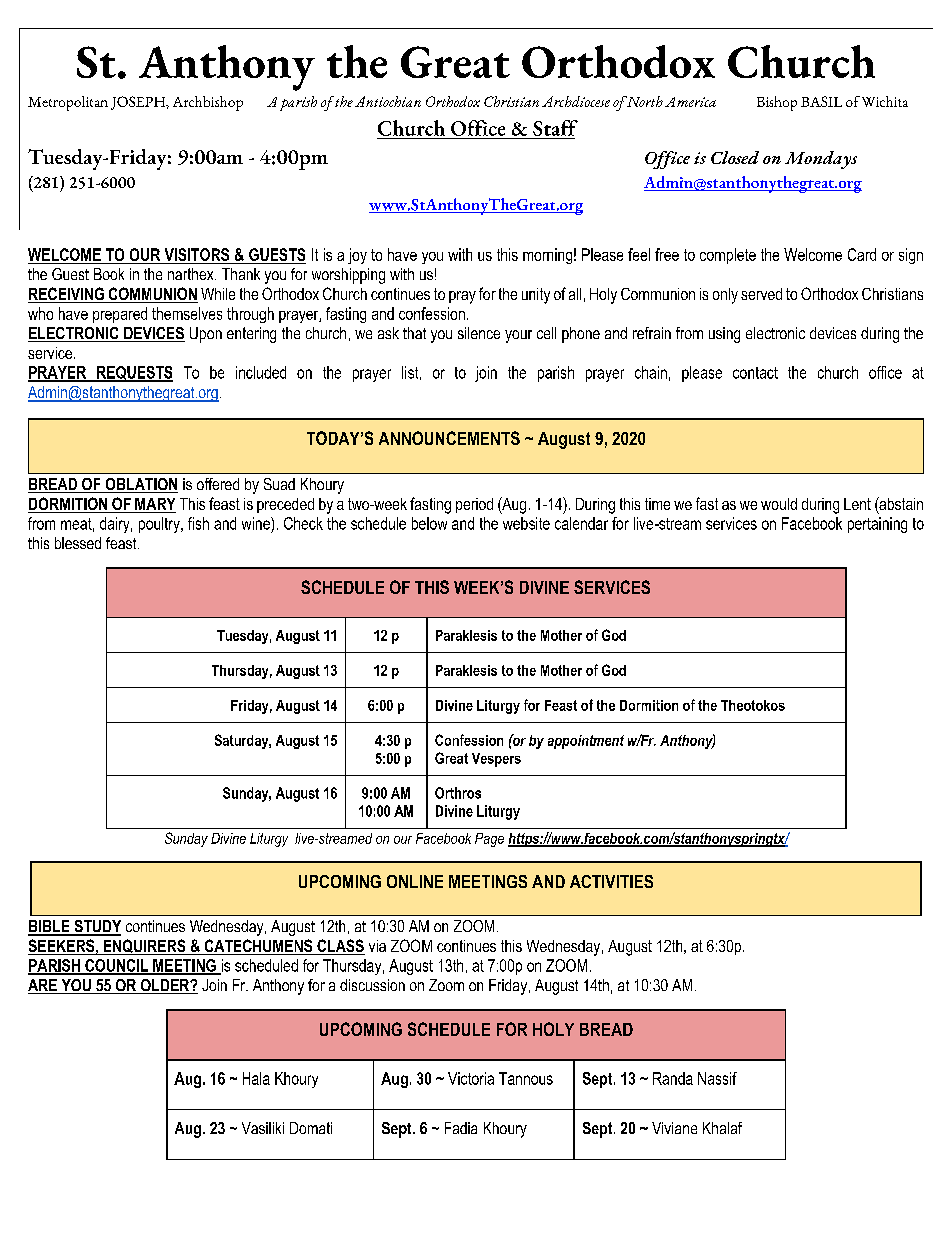  What do you see at coordinates (555, 128) in the page?
I see `Staff` at bounding box center [555, 128].
